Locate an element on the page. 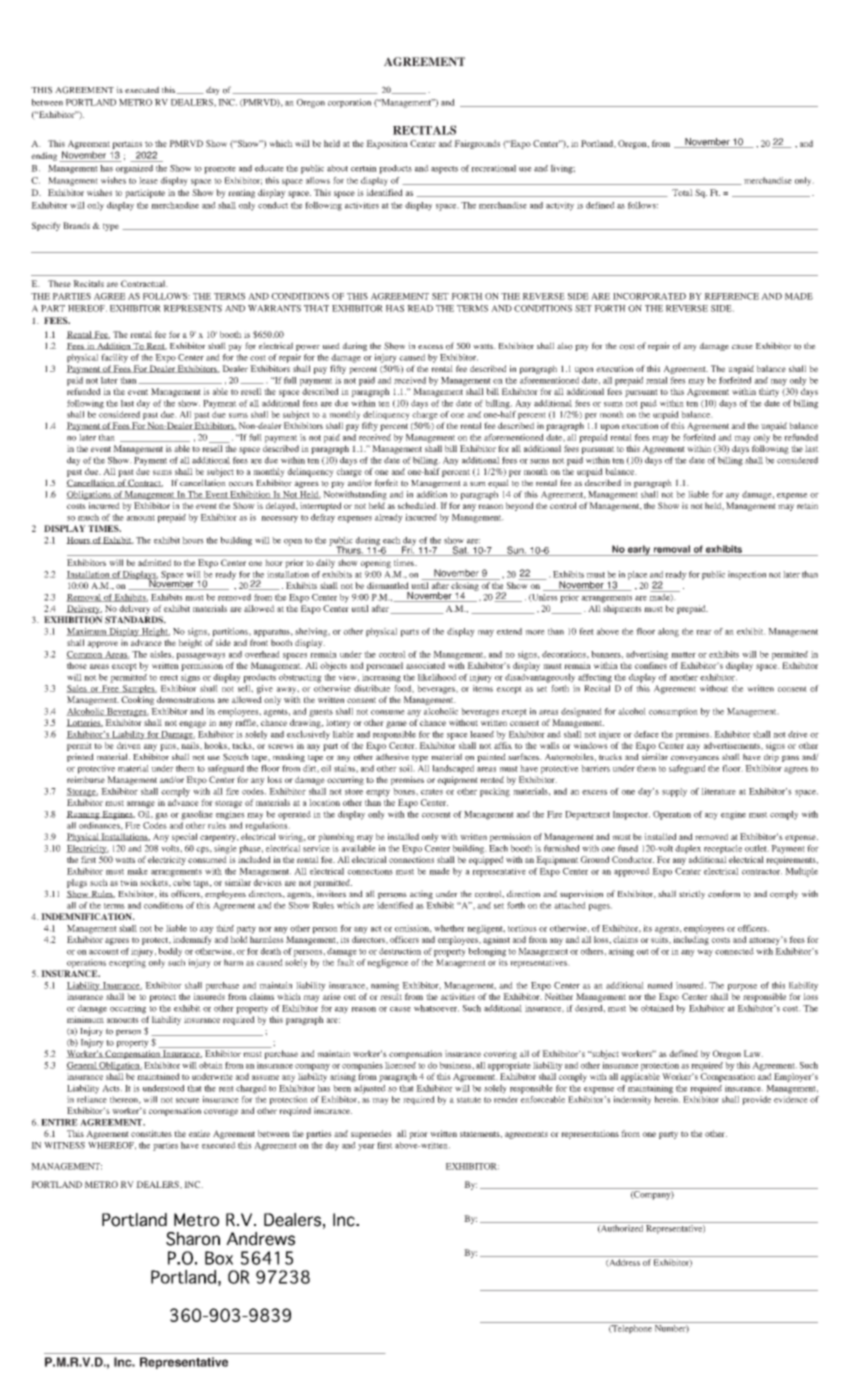  year is located at coordinates (366, 1147).
